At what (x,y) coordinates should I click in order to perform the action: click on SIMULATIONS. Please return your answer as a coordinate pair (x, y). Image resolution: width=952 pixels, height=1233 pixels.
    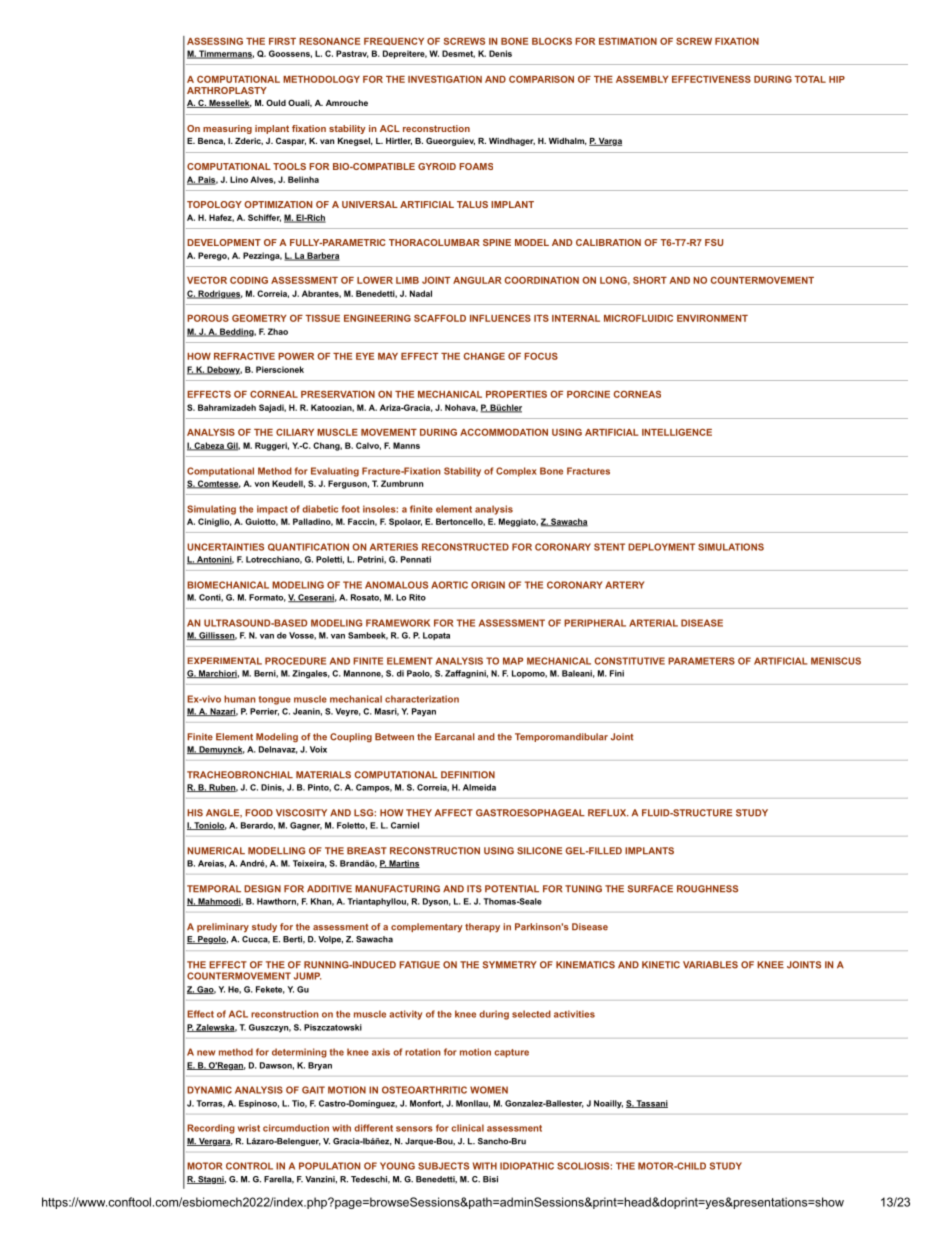
    Looking at the image, I should click on (731, 547).
